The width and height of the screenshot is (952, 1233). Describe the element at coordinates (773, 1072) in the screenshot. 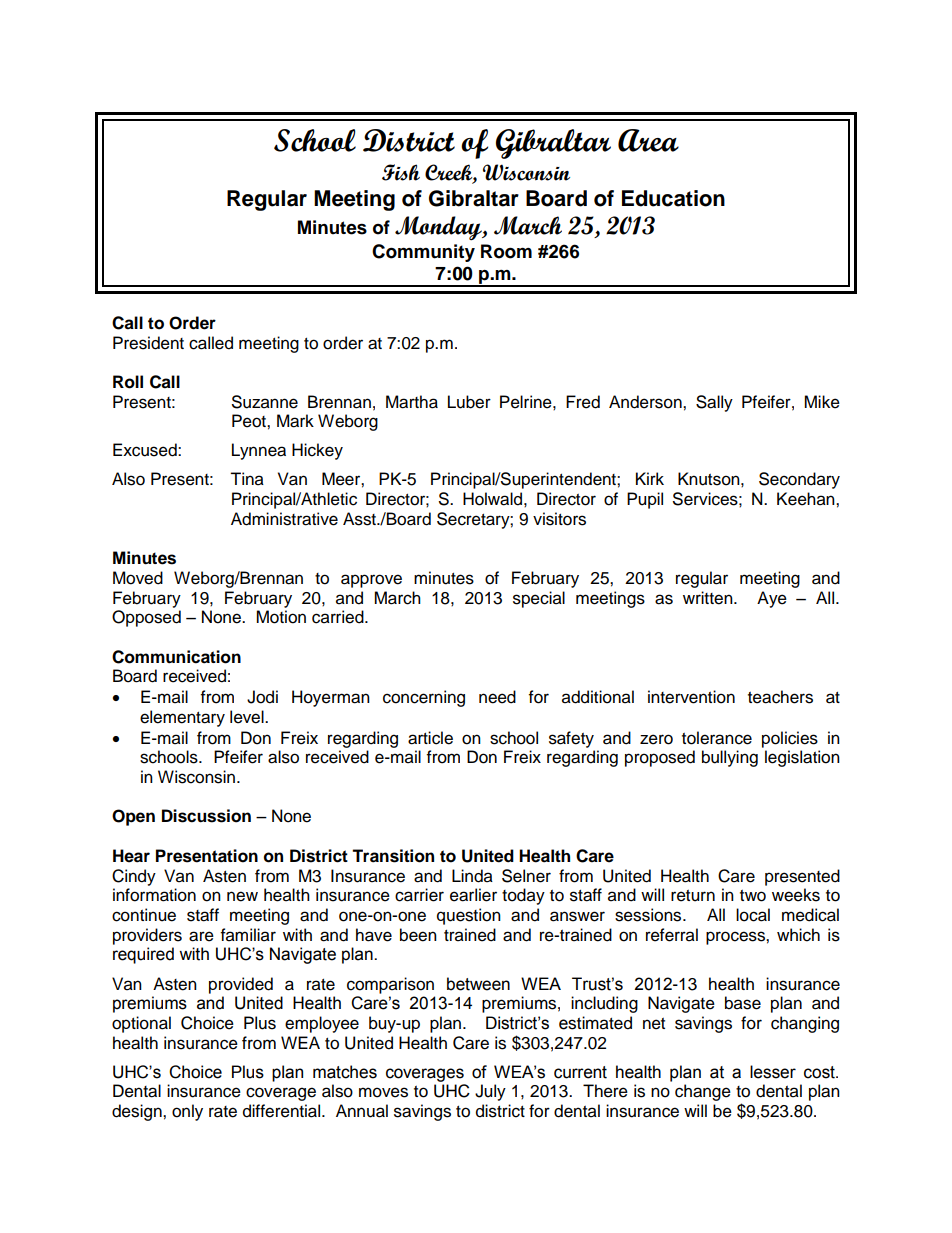

I see `lesser` at that location.
